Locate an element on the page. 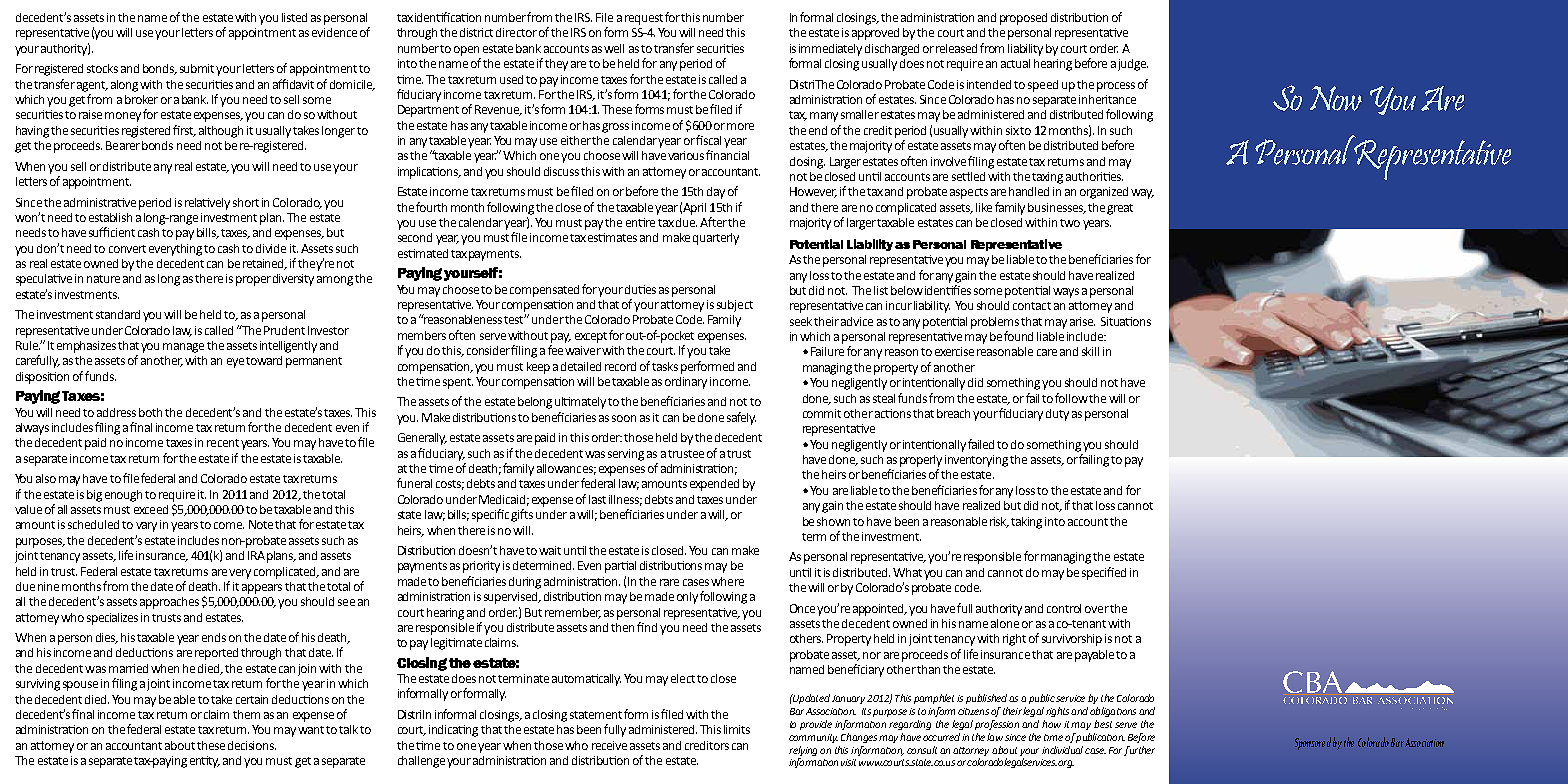 The width and height of the page is (1568, 784). ordinary is located at coordinates (686, 383).
